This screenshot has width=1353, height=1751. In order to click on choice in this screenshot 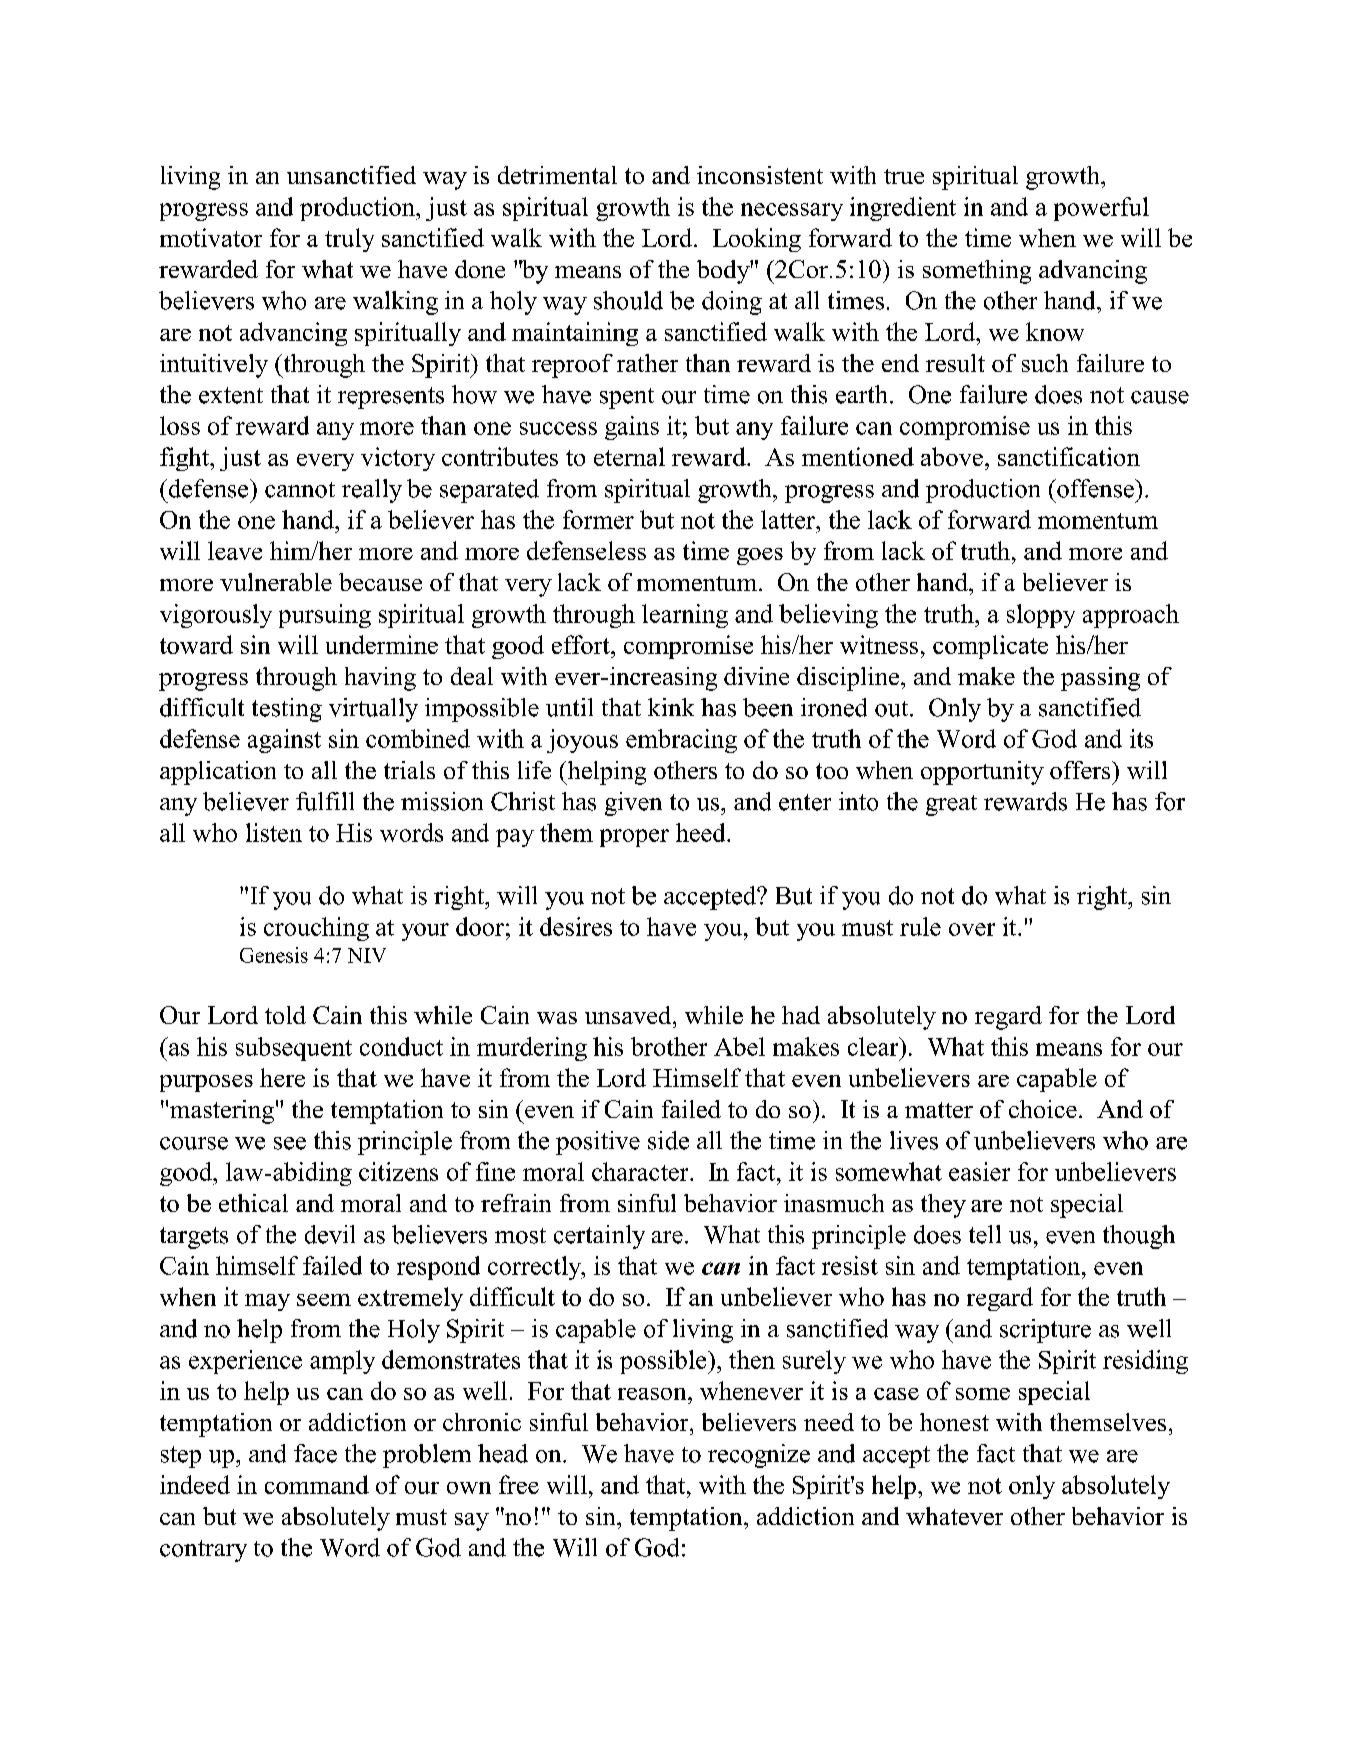, I will do `click(1043, 1109)`.
